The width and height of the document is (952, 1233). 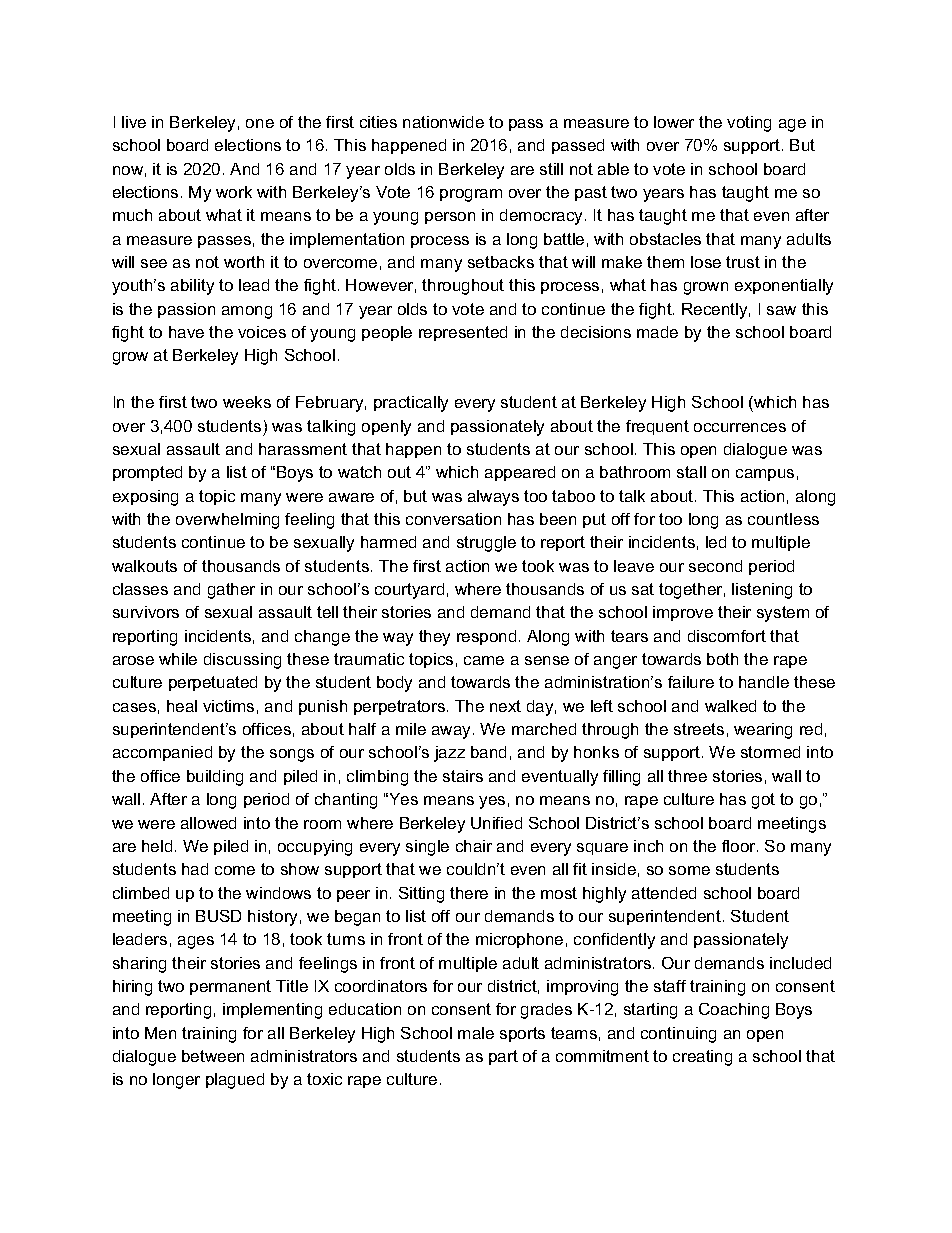 I want to click on male, so click(x=476, y=1033).
